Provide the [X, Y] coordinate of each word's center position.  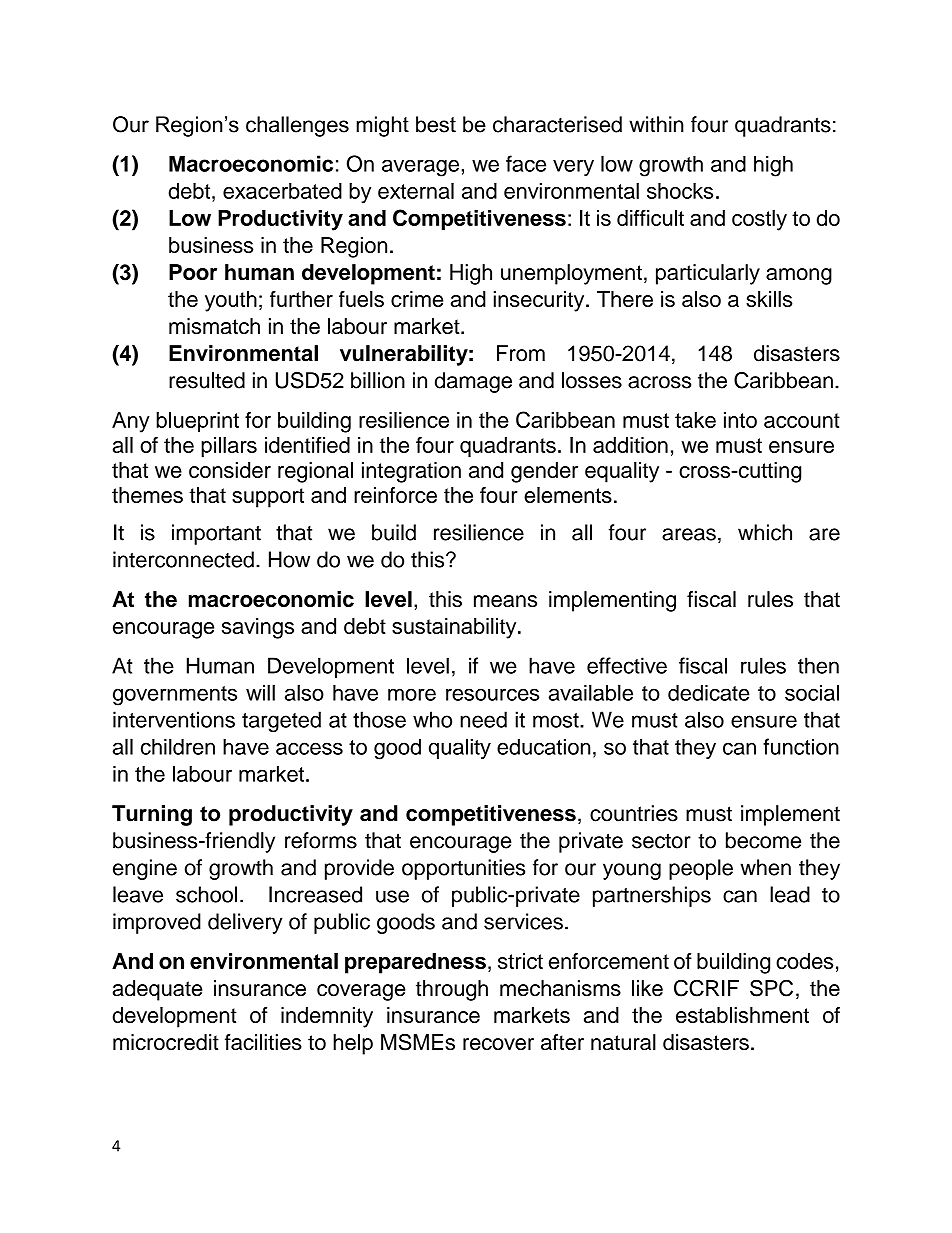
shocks [680, 191]
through [452, 990]
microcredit [166, 1042]
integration [411, 472]
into [740, 420]
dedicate [709, 692]
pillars [229, 447]
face [526, 163]
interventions [174, 719]
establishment [742, 1015]
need [483, 719]
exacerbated [282, 191]
